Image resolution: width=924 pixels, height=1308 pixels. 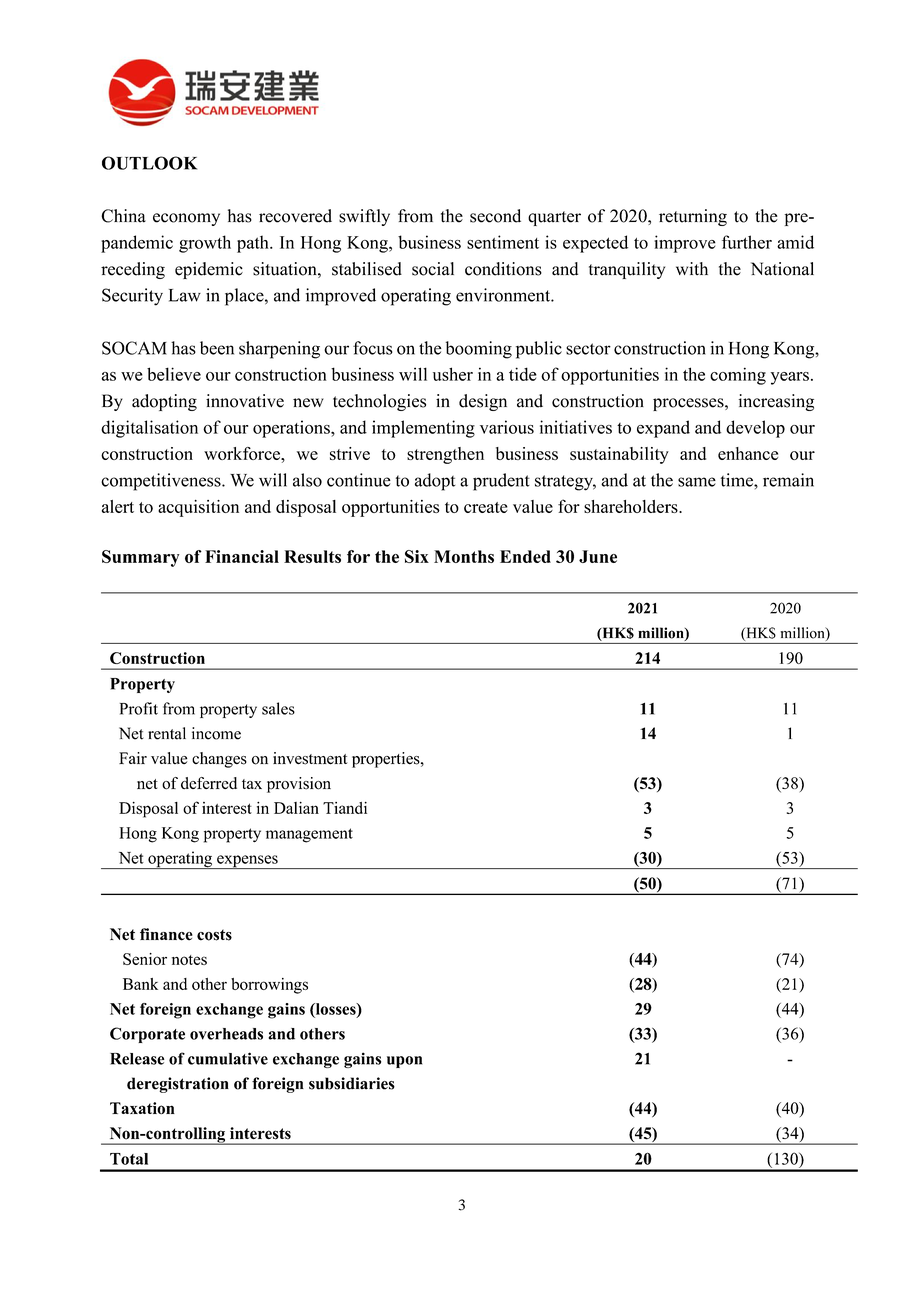 I want to click on Months, so click(x=464, y=556).
